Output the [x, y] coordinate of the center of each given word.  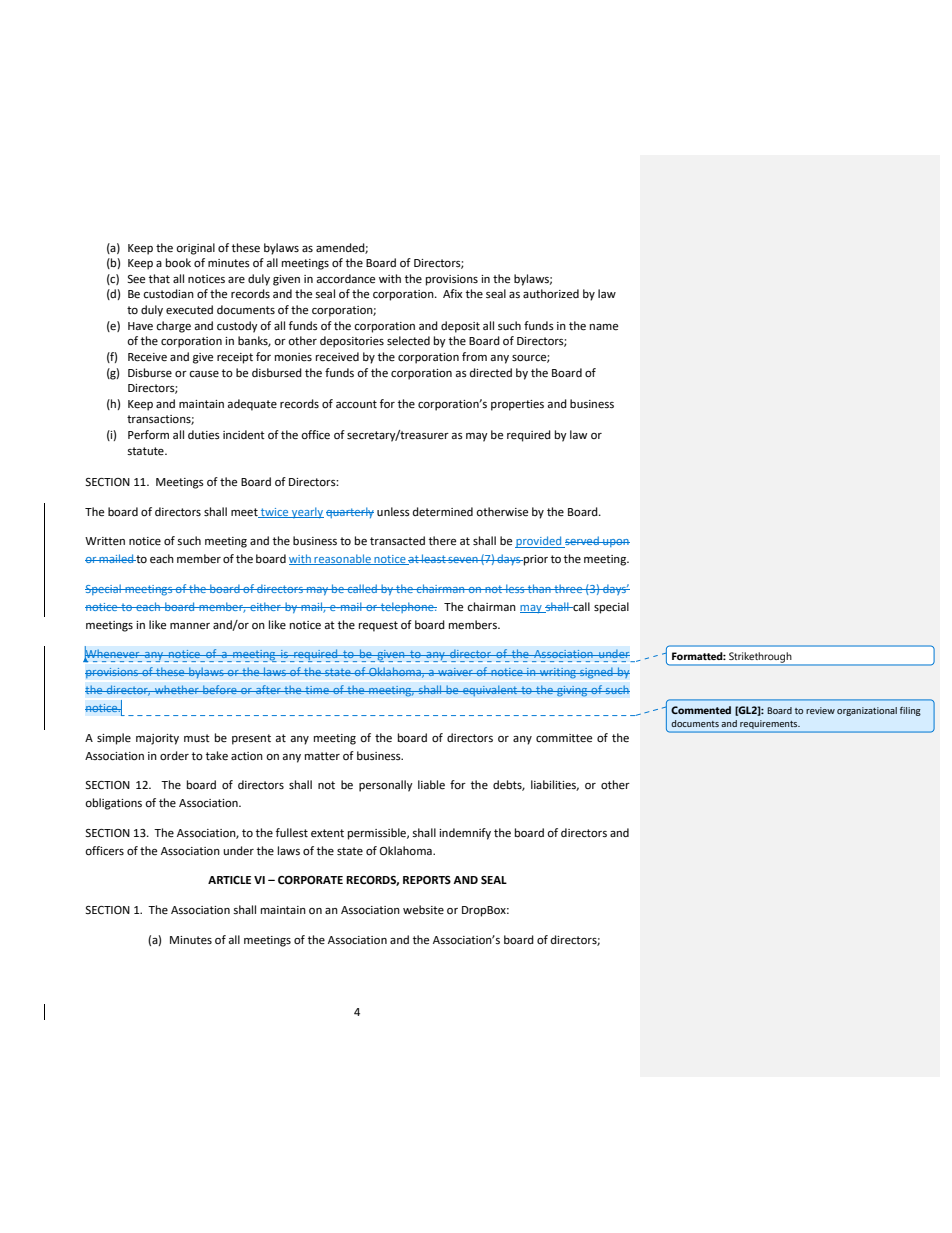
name [604, 327]
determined [443, 512]
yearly [307, 512]
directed [491, 373]
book [178, 262]
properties [517, 405]
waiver [455, 672]
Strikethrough [760, 658]
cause [204, 374]
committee [564, 738]
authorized [551, 294]
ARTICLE [229, 880]
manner [190, 626]
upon [615, 543]
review [820, 710]
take [217, 756]
